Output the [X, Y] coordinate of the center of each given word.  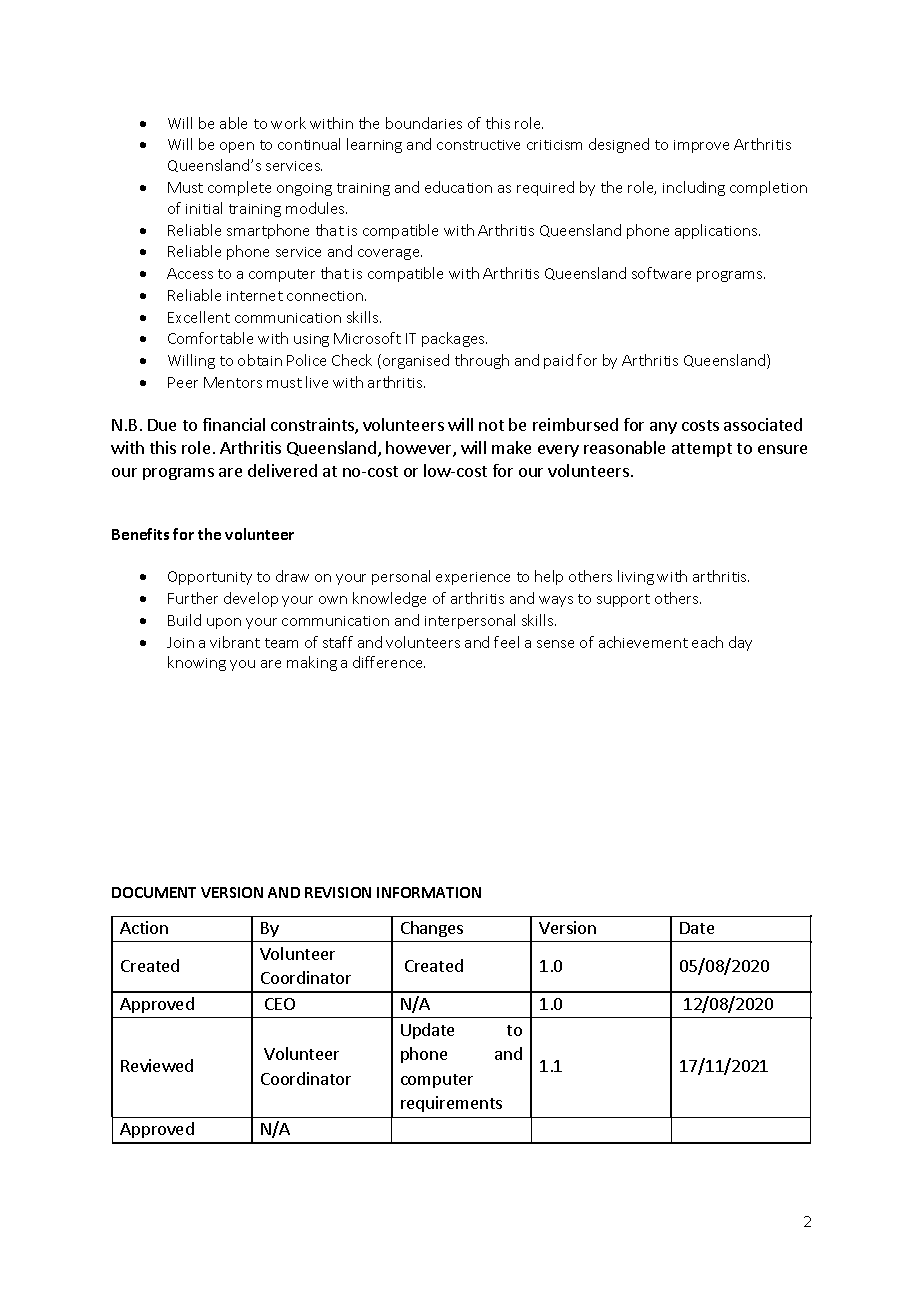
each [707, 642]
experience [473, 578]
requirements [451, 1104]
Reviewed [157, 1065]
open [237, 147]
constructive [478, 145]
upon [224, 623]
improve [701, 146]
